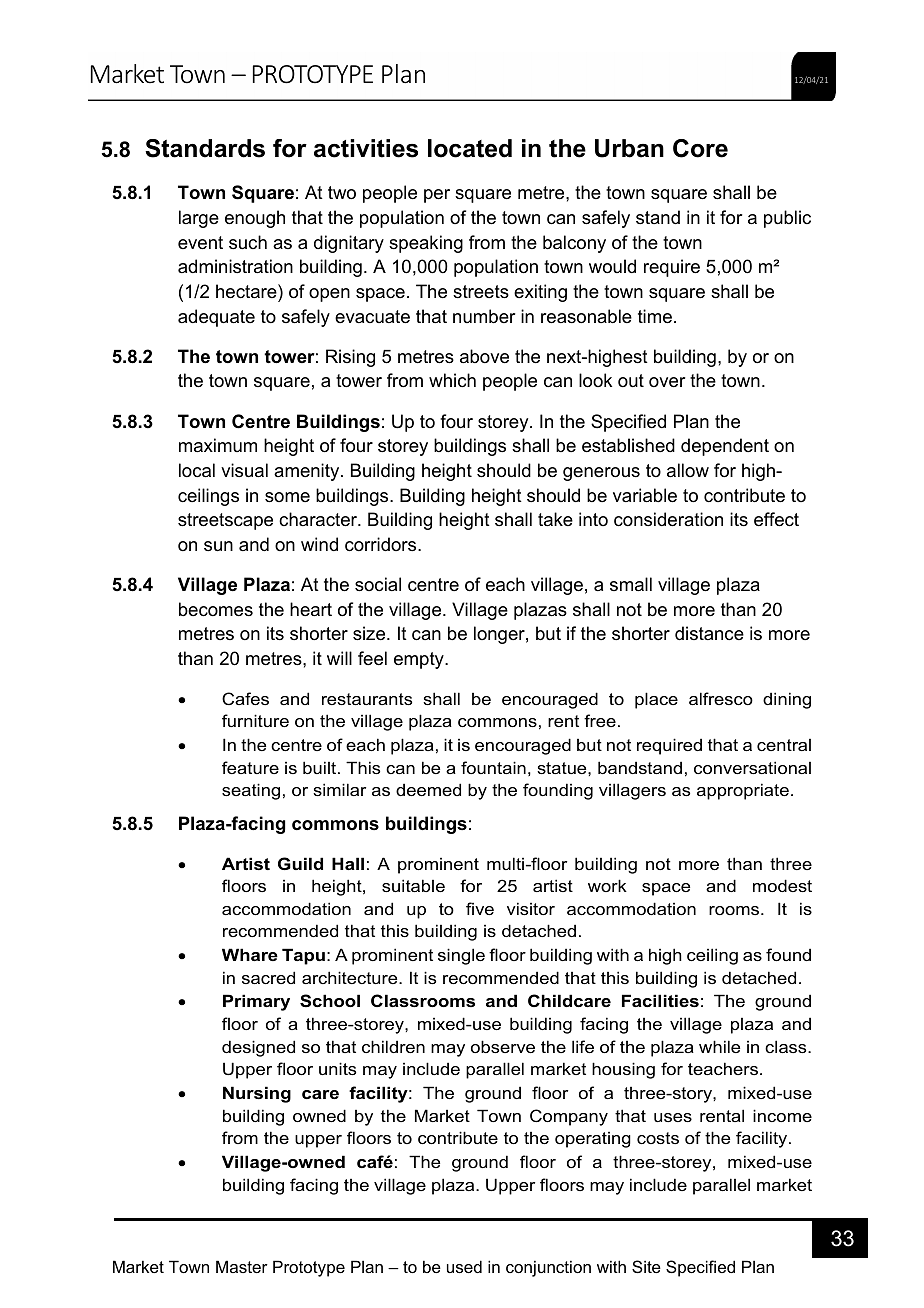  Describe the element at coordinates (470, 148) in the document. I see `located` at that location.
